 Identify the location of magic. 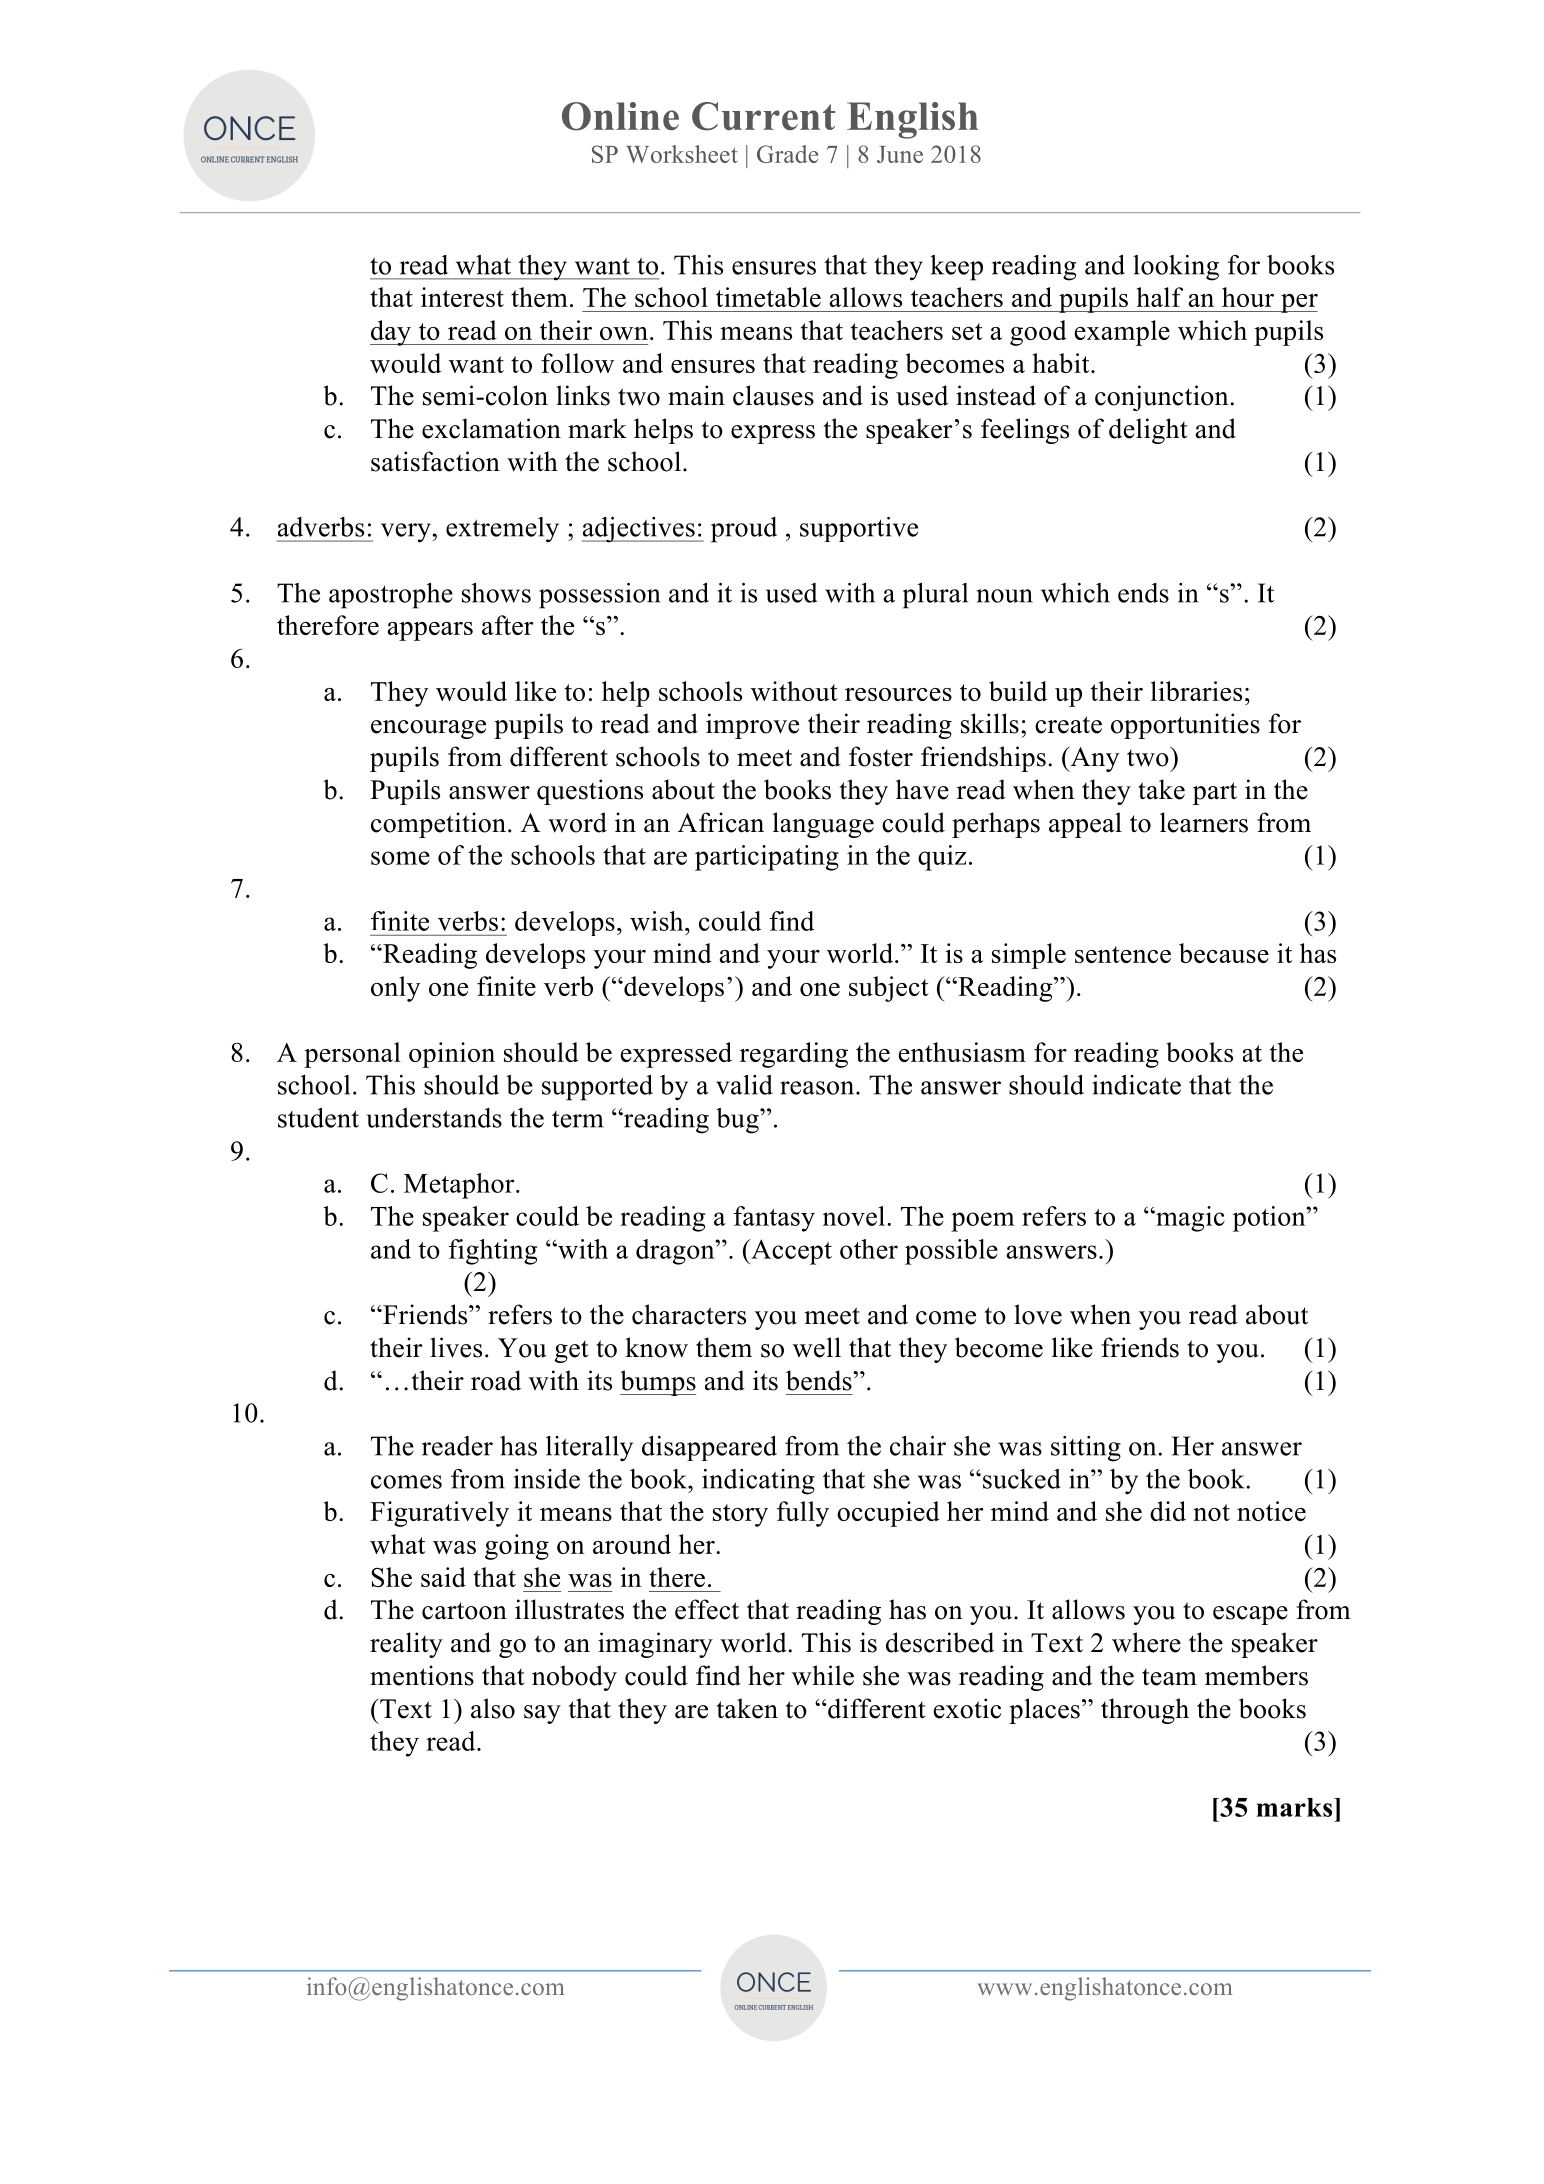
(1189, 1219).
